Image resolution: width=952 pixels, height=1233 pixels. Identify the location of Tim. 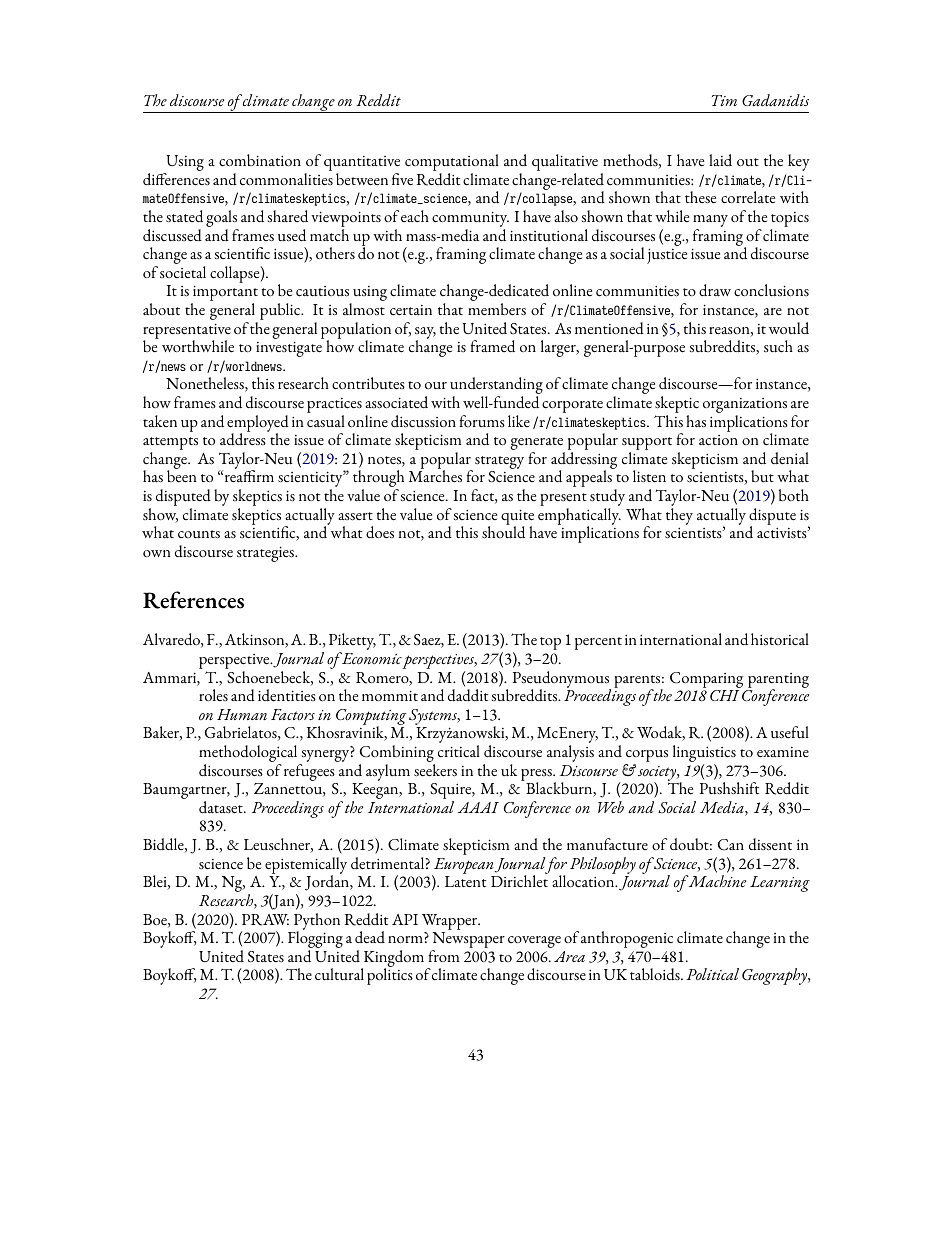
(724, 100).
